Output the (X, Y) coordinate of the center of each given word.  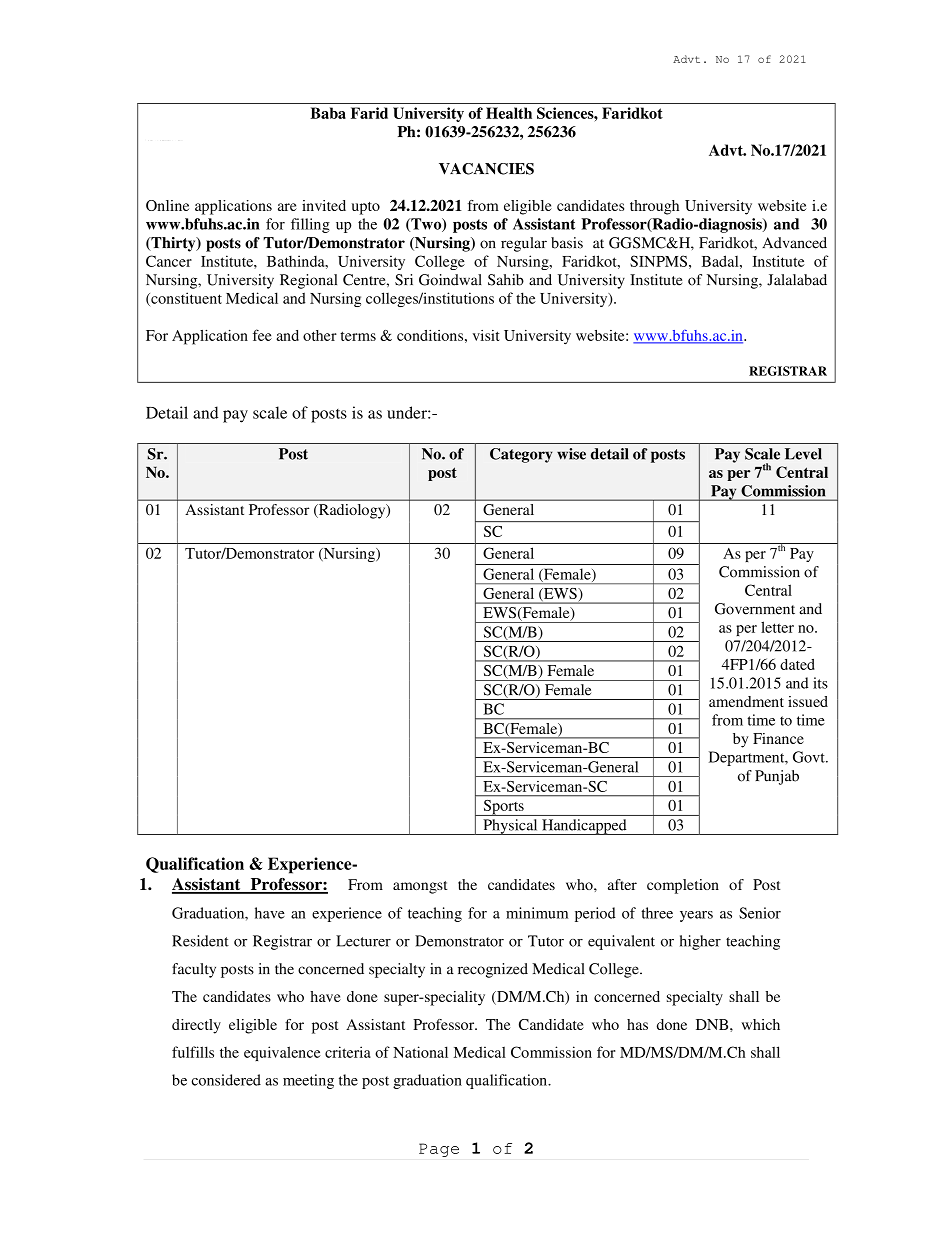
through (654, 207)
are (287, 207)
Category (521, 455)
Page (439, 1150)
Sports (503, 808)
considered (226, 1080)
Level (803, 454)
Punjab (777, 777)
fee (262, 335)
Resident (200, 941)
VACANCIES (486, 169)
